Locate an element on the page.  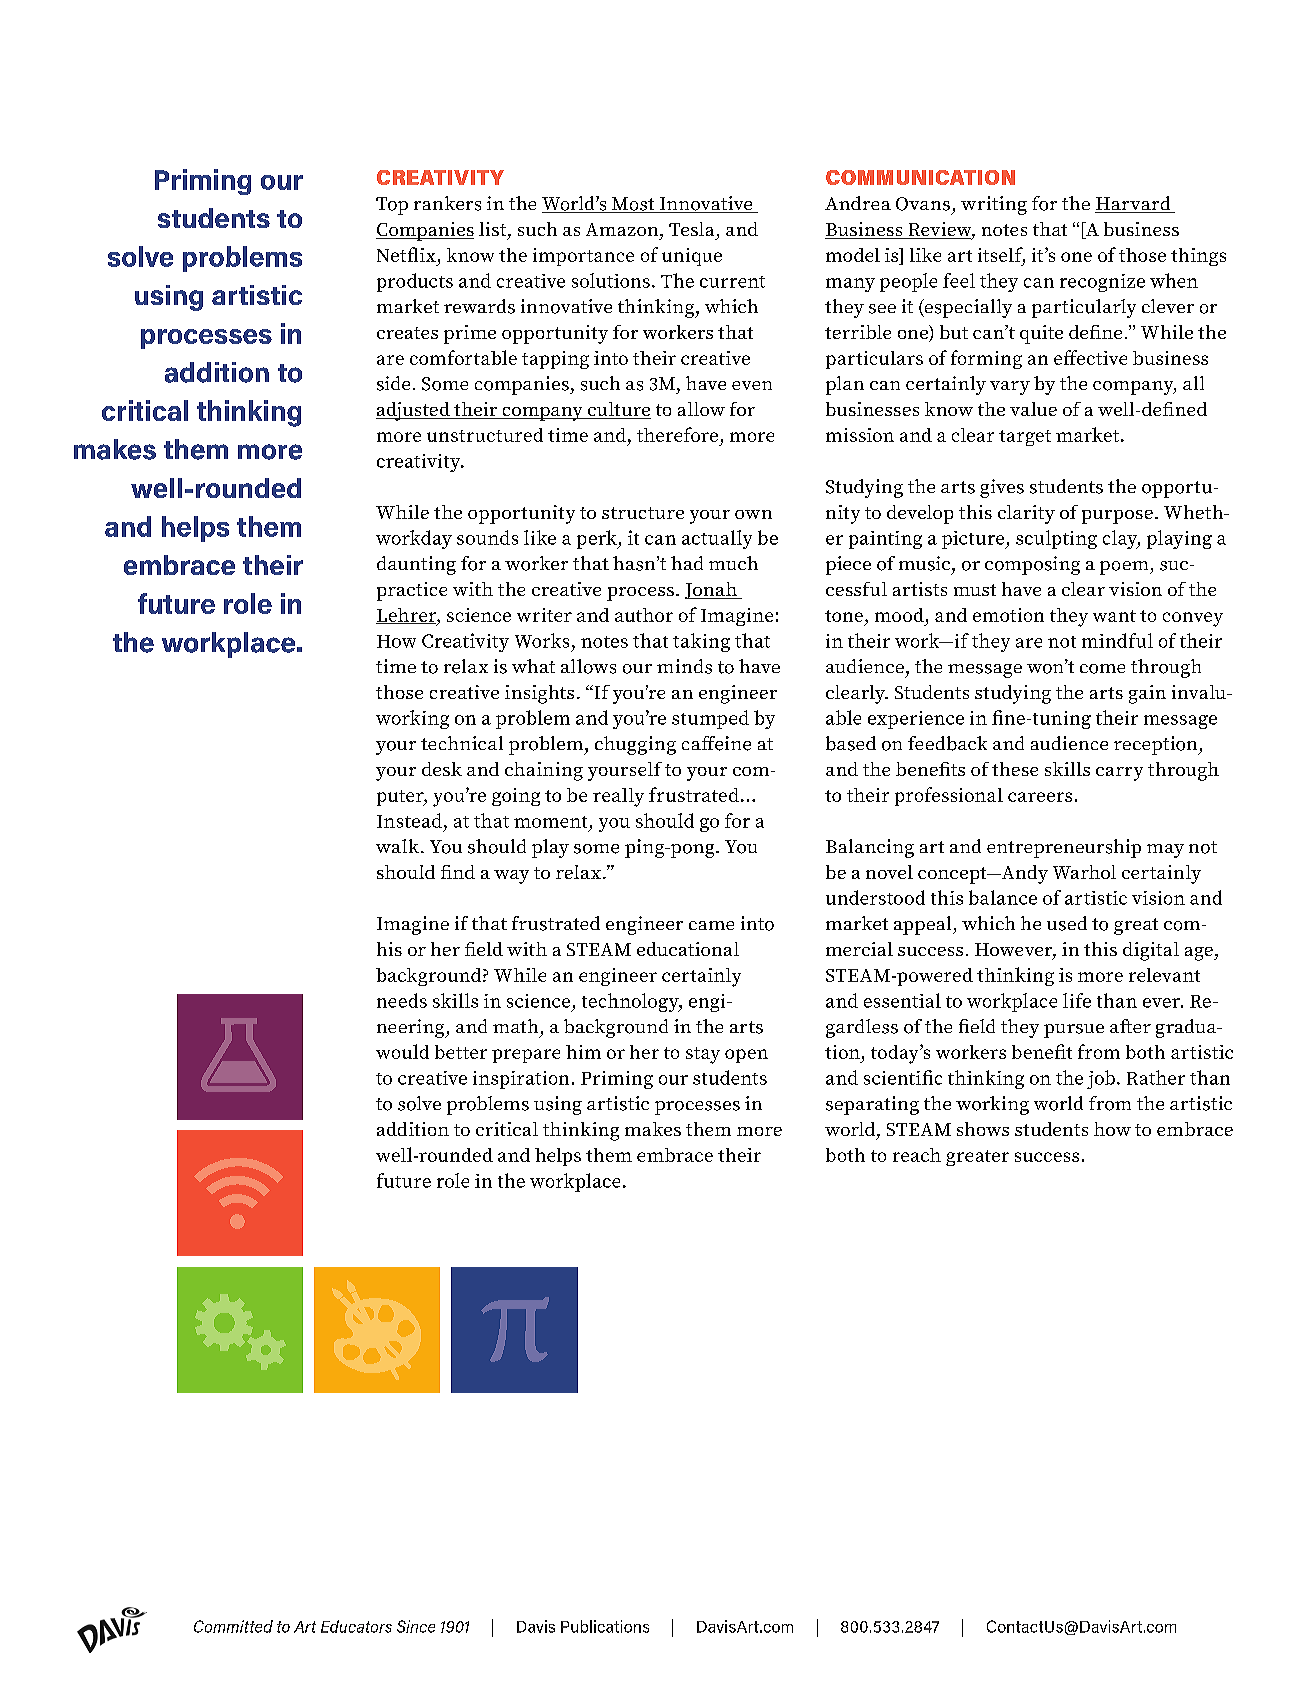
stumped is located at coordinates (710, 719).
